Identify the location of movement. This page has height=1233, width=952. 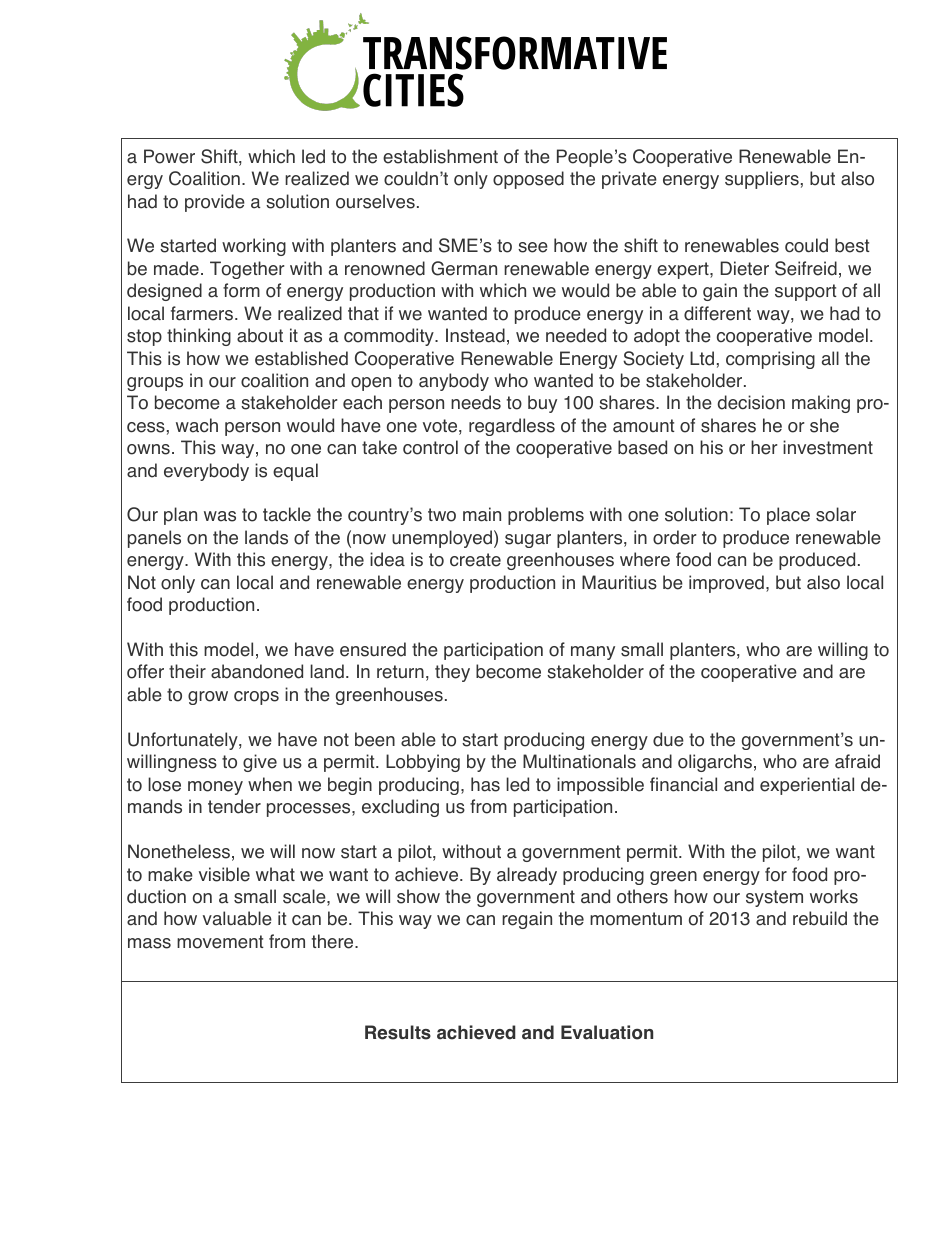
(220, 942).
